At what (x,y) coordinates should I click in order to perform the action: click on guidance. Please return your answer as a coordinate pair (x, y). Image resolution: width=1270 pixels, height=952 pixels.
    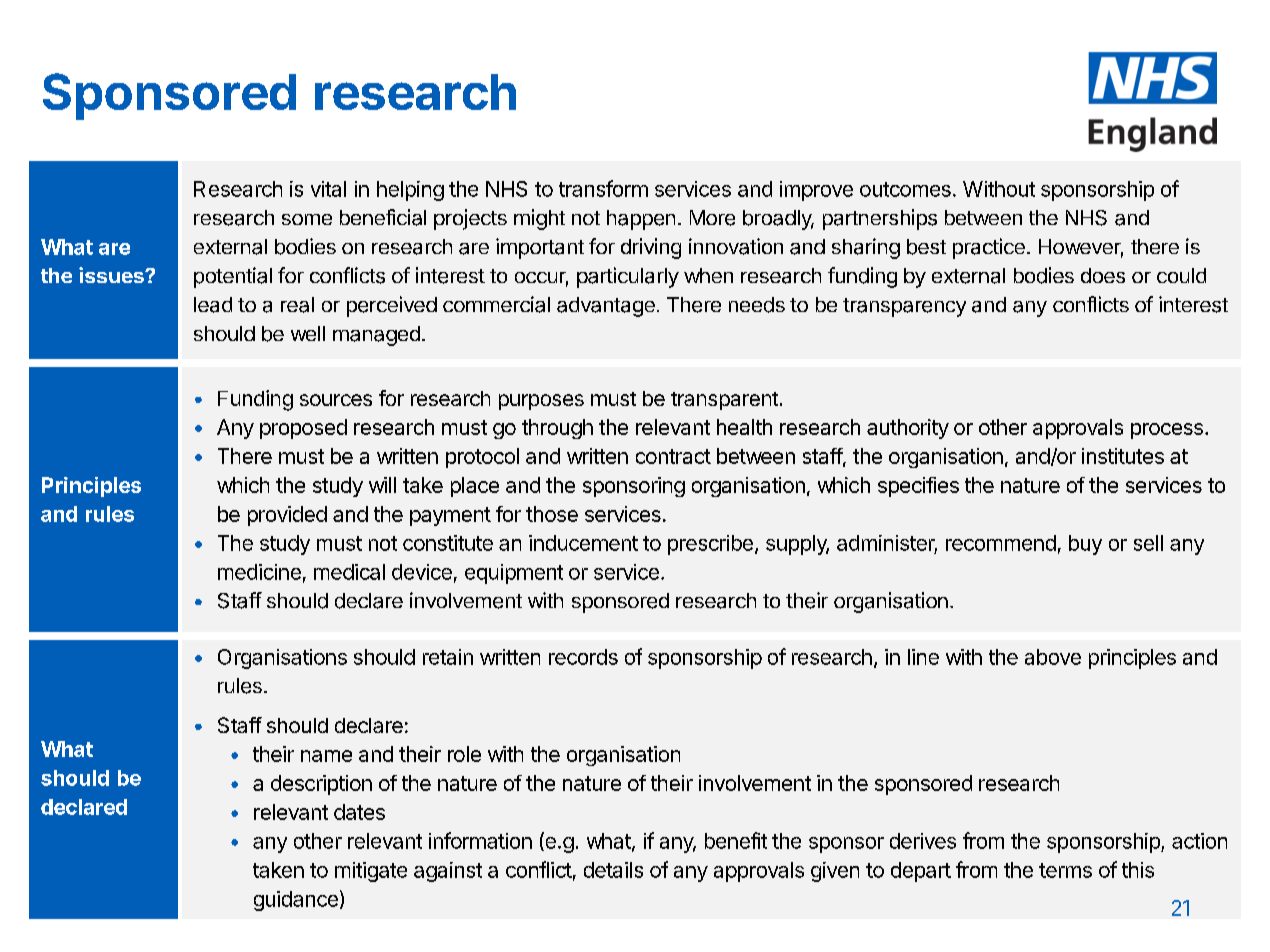
    Looking at the image, I should click on (296, 901).
